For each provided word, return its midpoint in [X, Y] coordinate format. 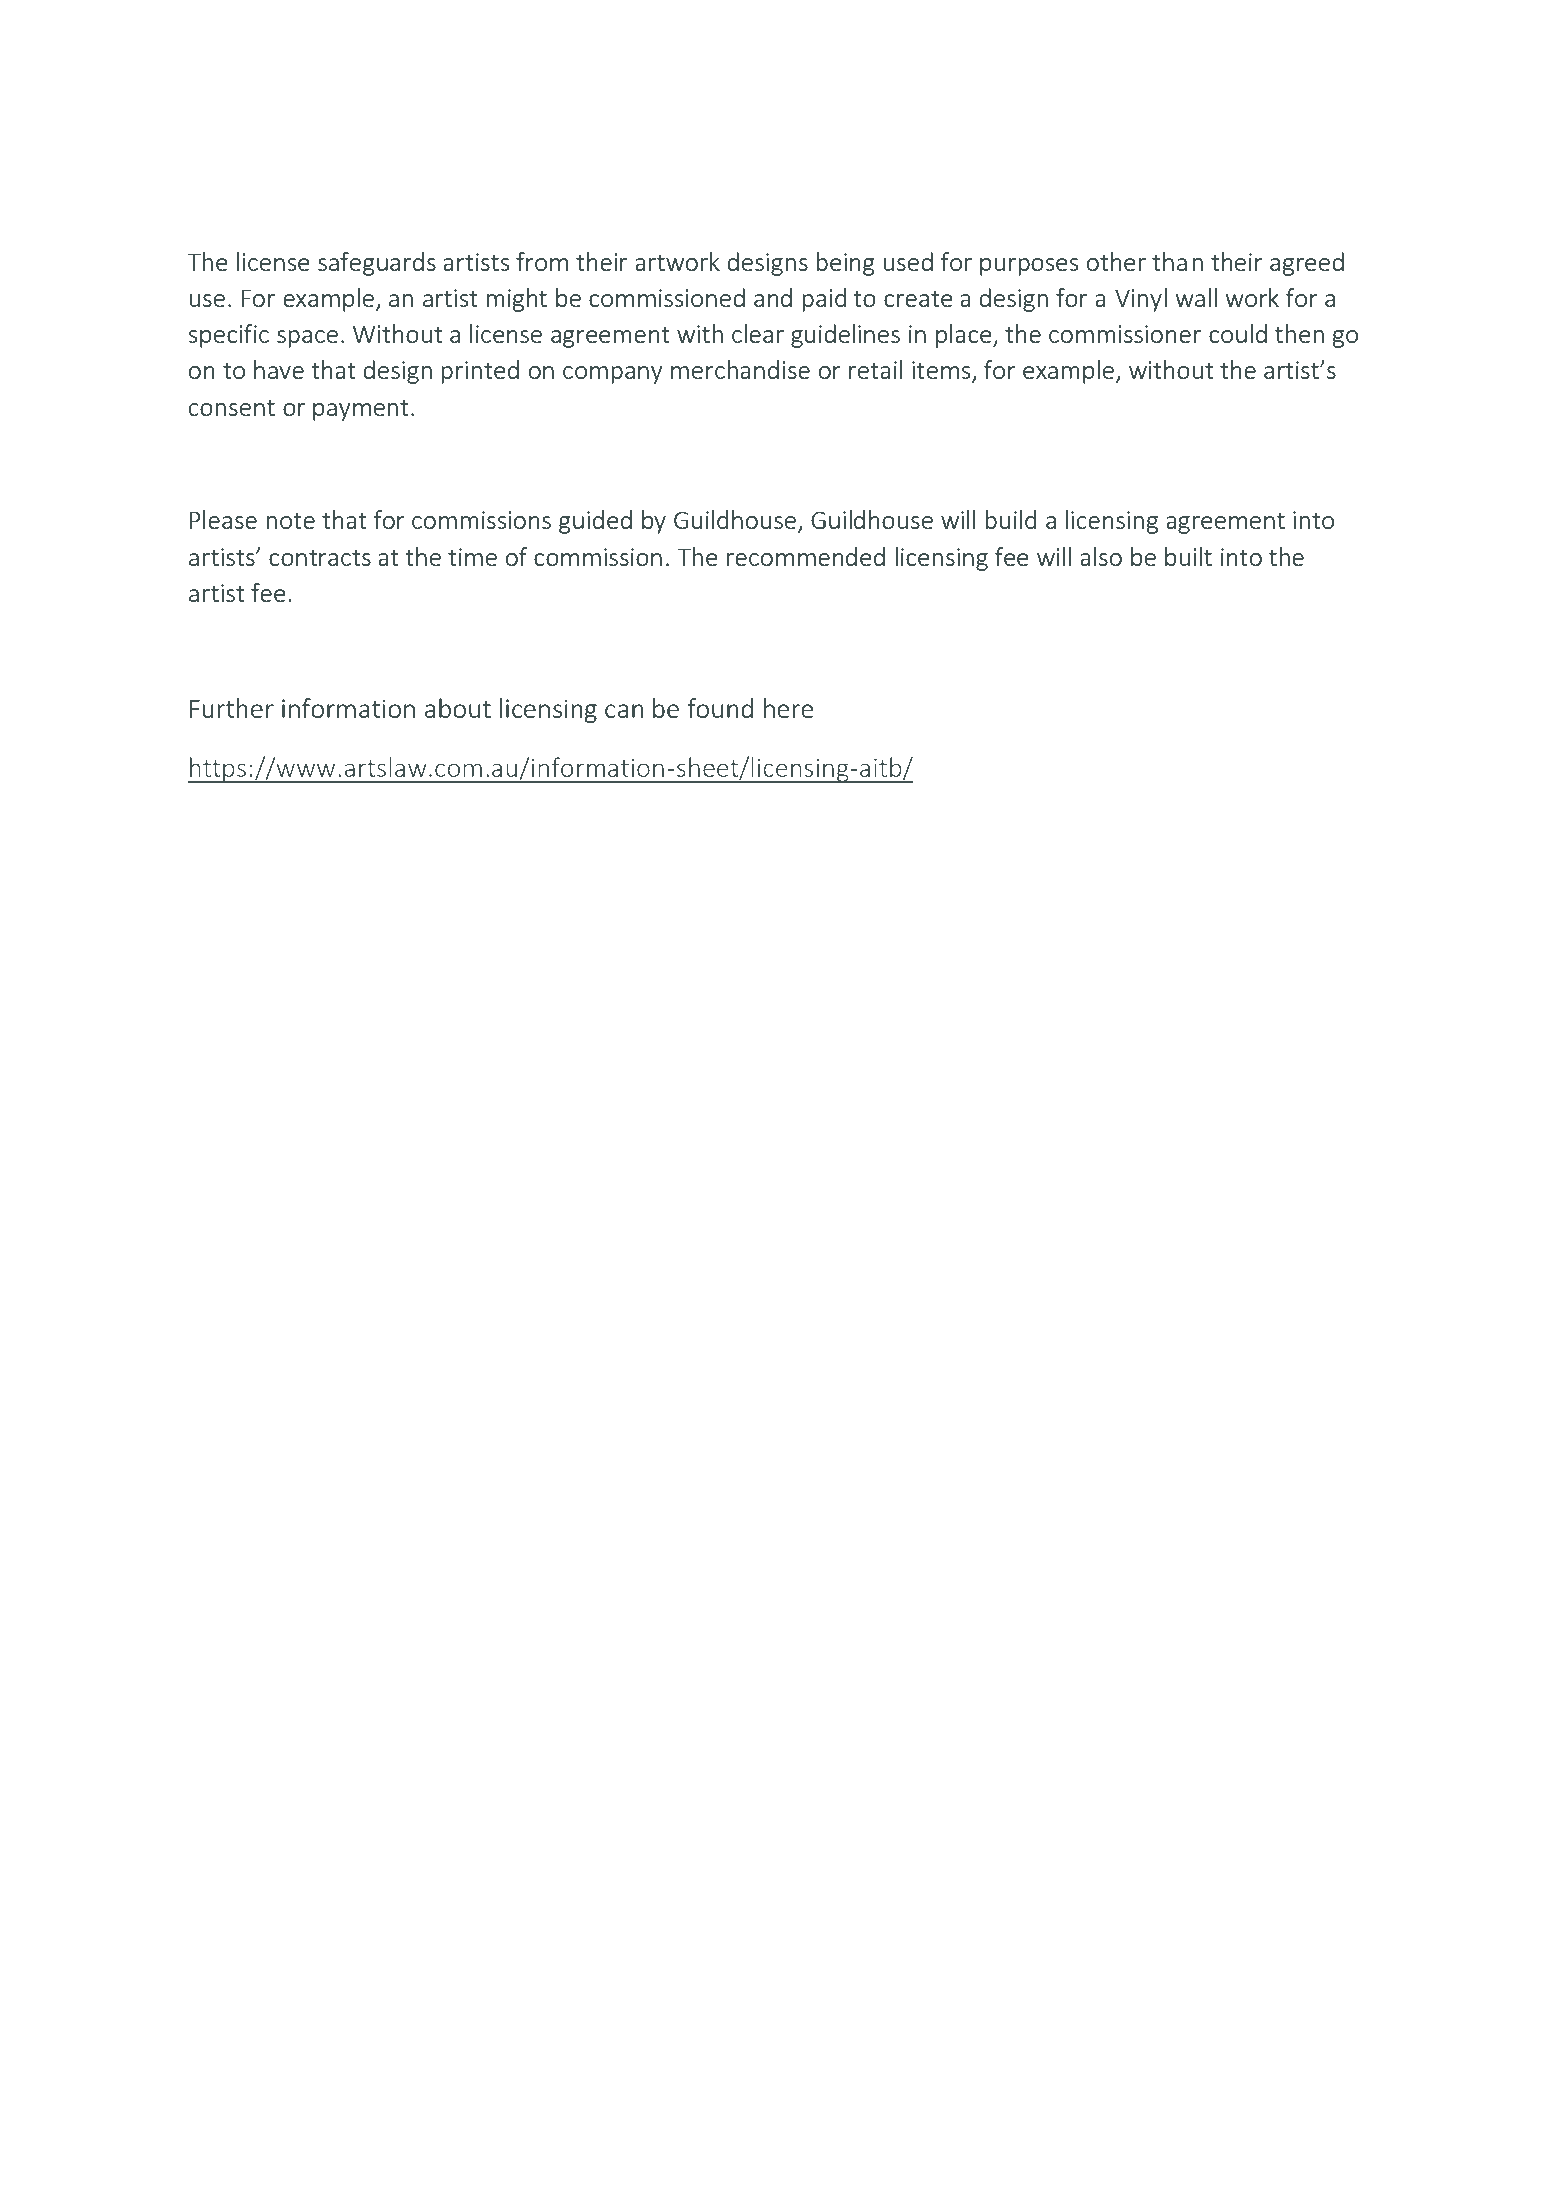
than [1177, 261]
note [290, 520]
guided [595, 522]
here [788, 708]
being [845, 264]
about [458, 708]
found [720, 708]
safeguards [377, 264]
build [1010, 519]
